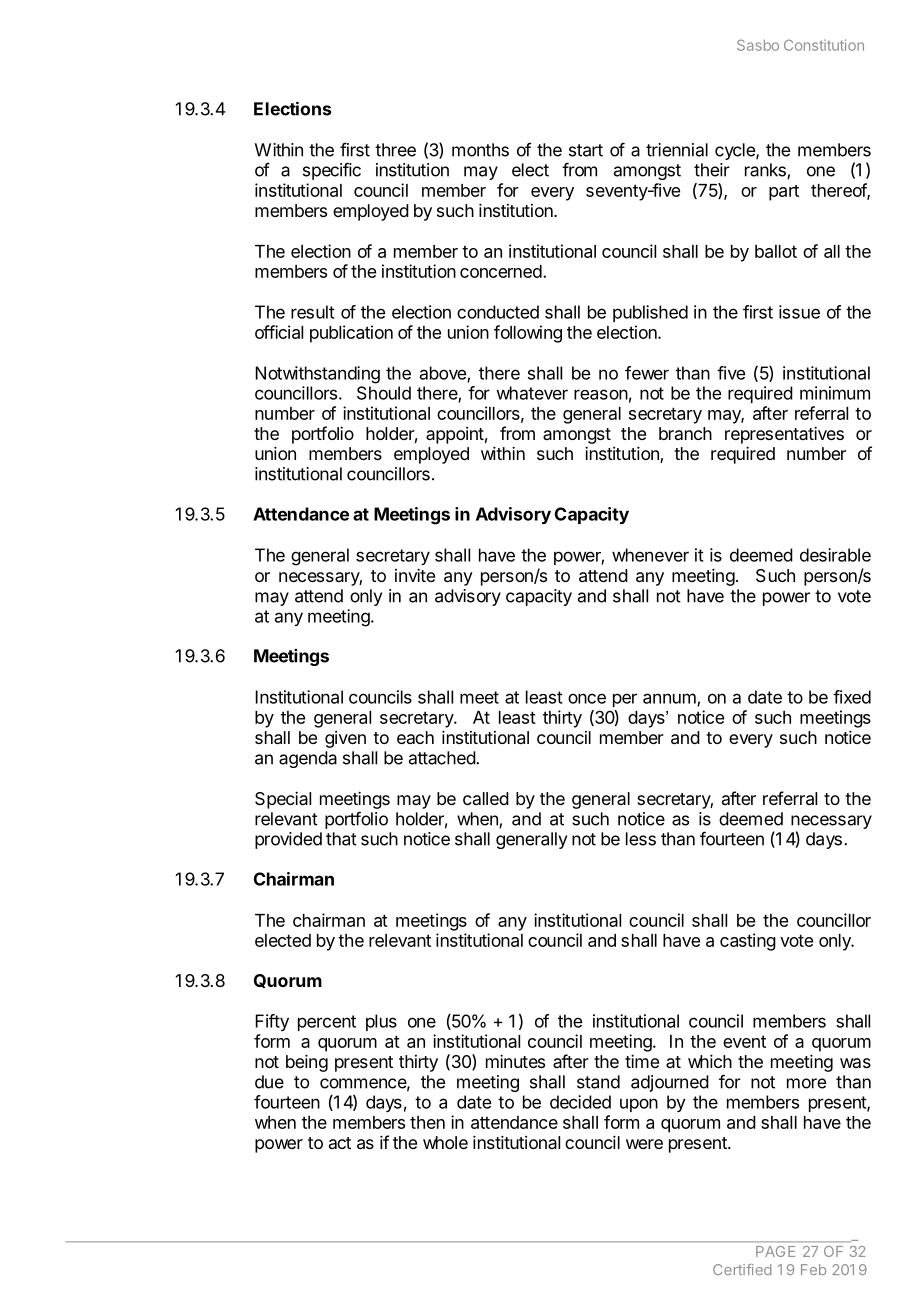  I want to click on whatever, so click(532, 393).
